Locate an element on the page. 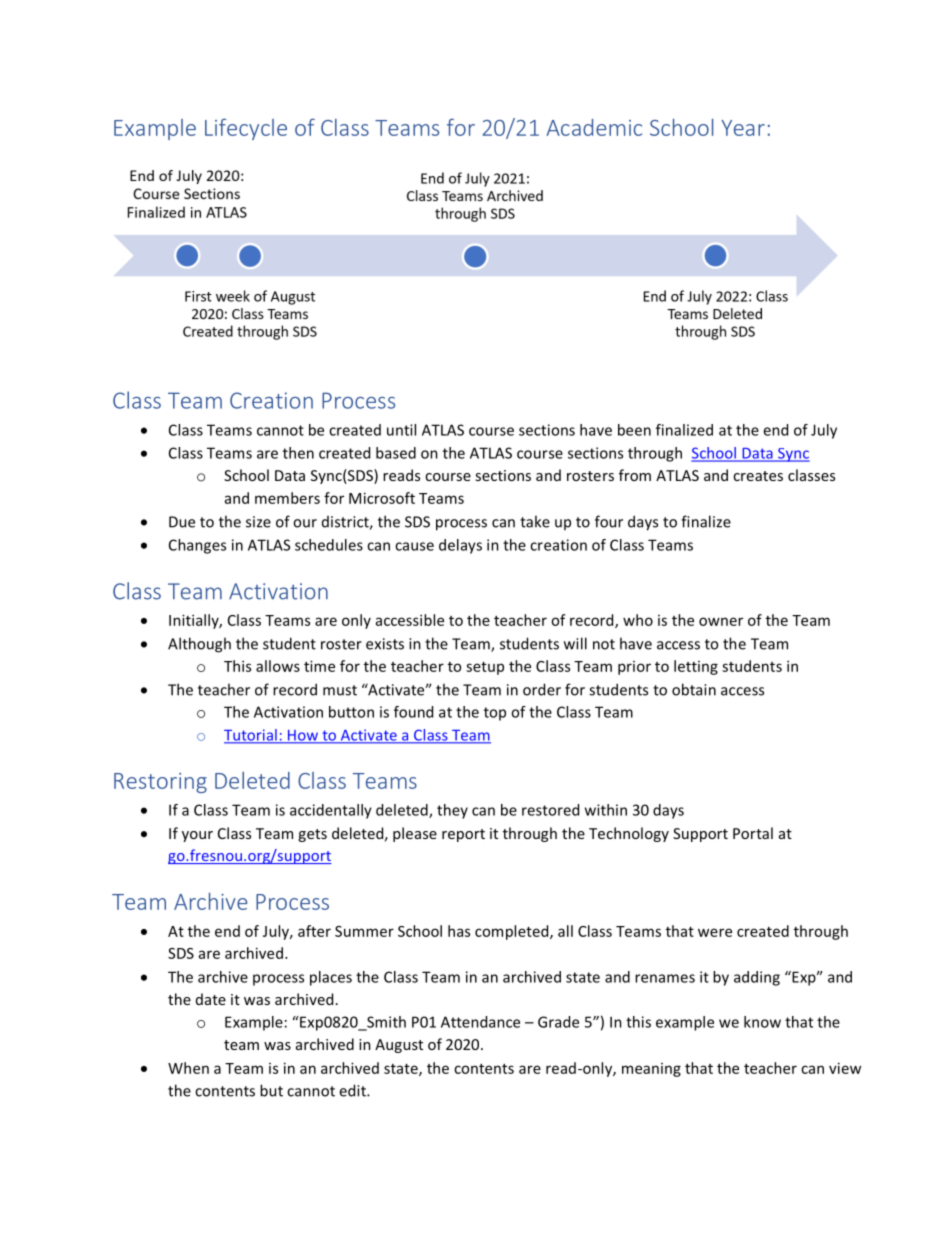 This page has height=1233, width=952. When is located at coordinates (188, 1068).
